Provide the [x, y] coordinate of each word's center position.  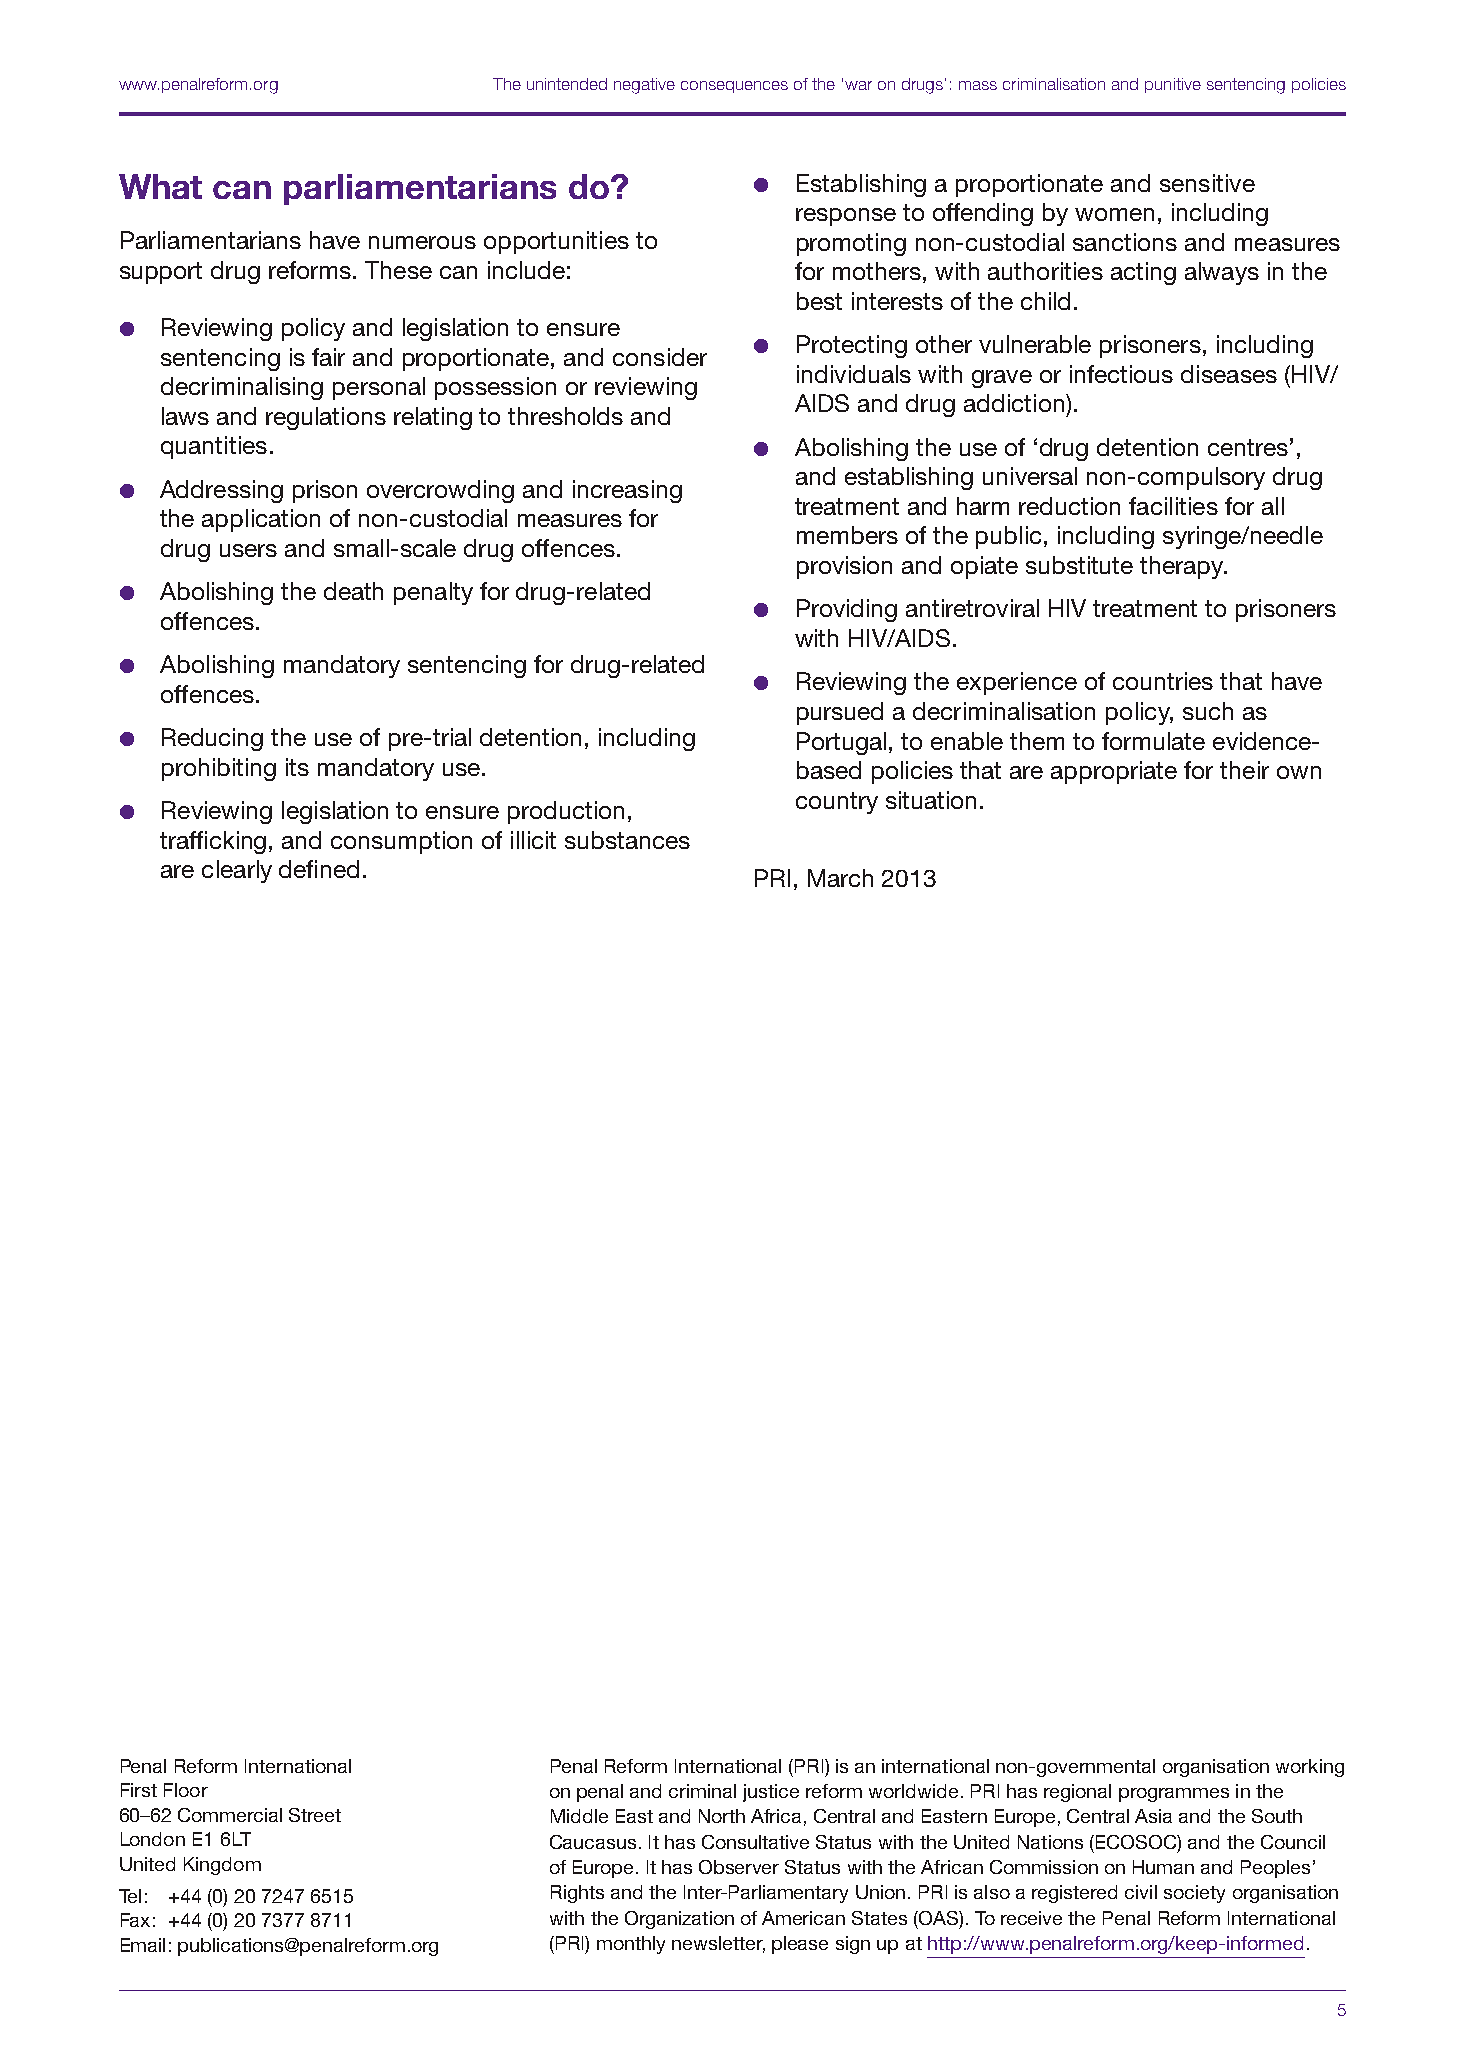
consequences [734, 87]
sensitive [1207, 183]
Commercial [230, 1815]
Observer [739, 1867]
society [1194, 1894]
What [160, 186]
